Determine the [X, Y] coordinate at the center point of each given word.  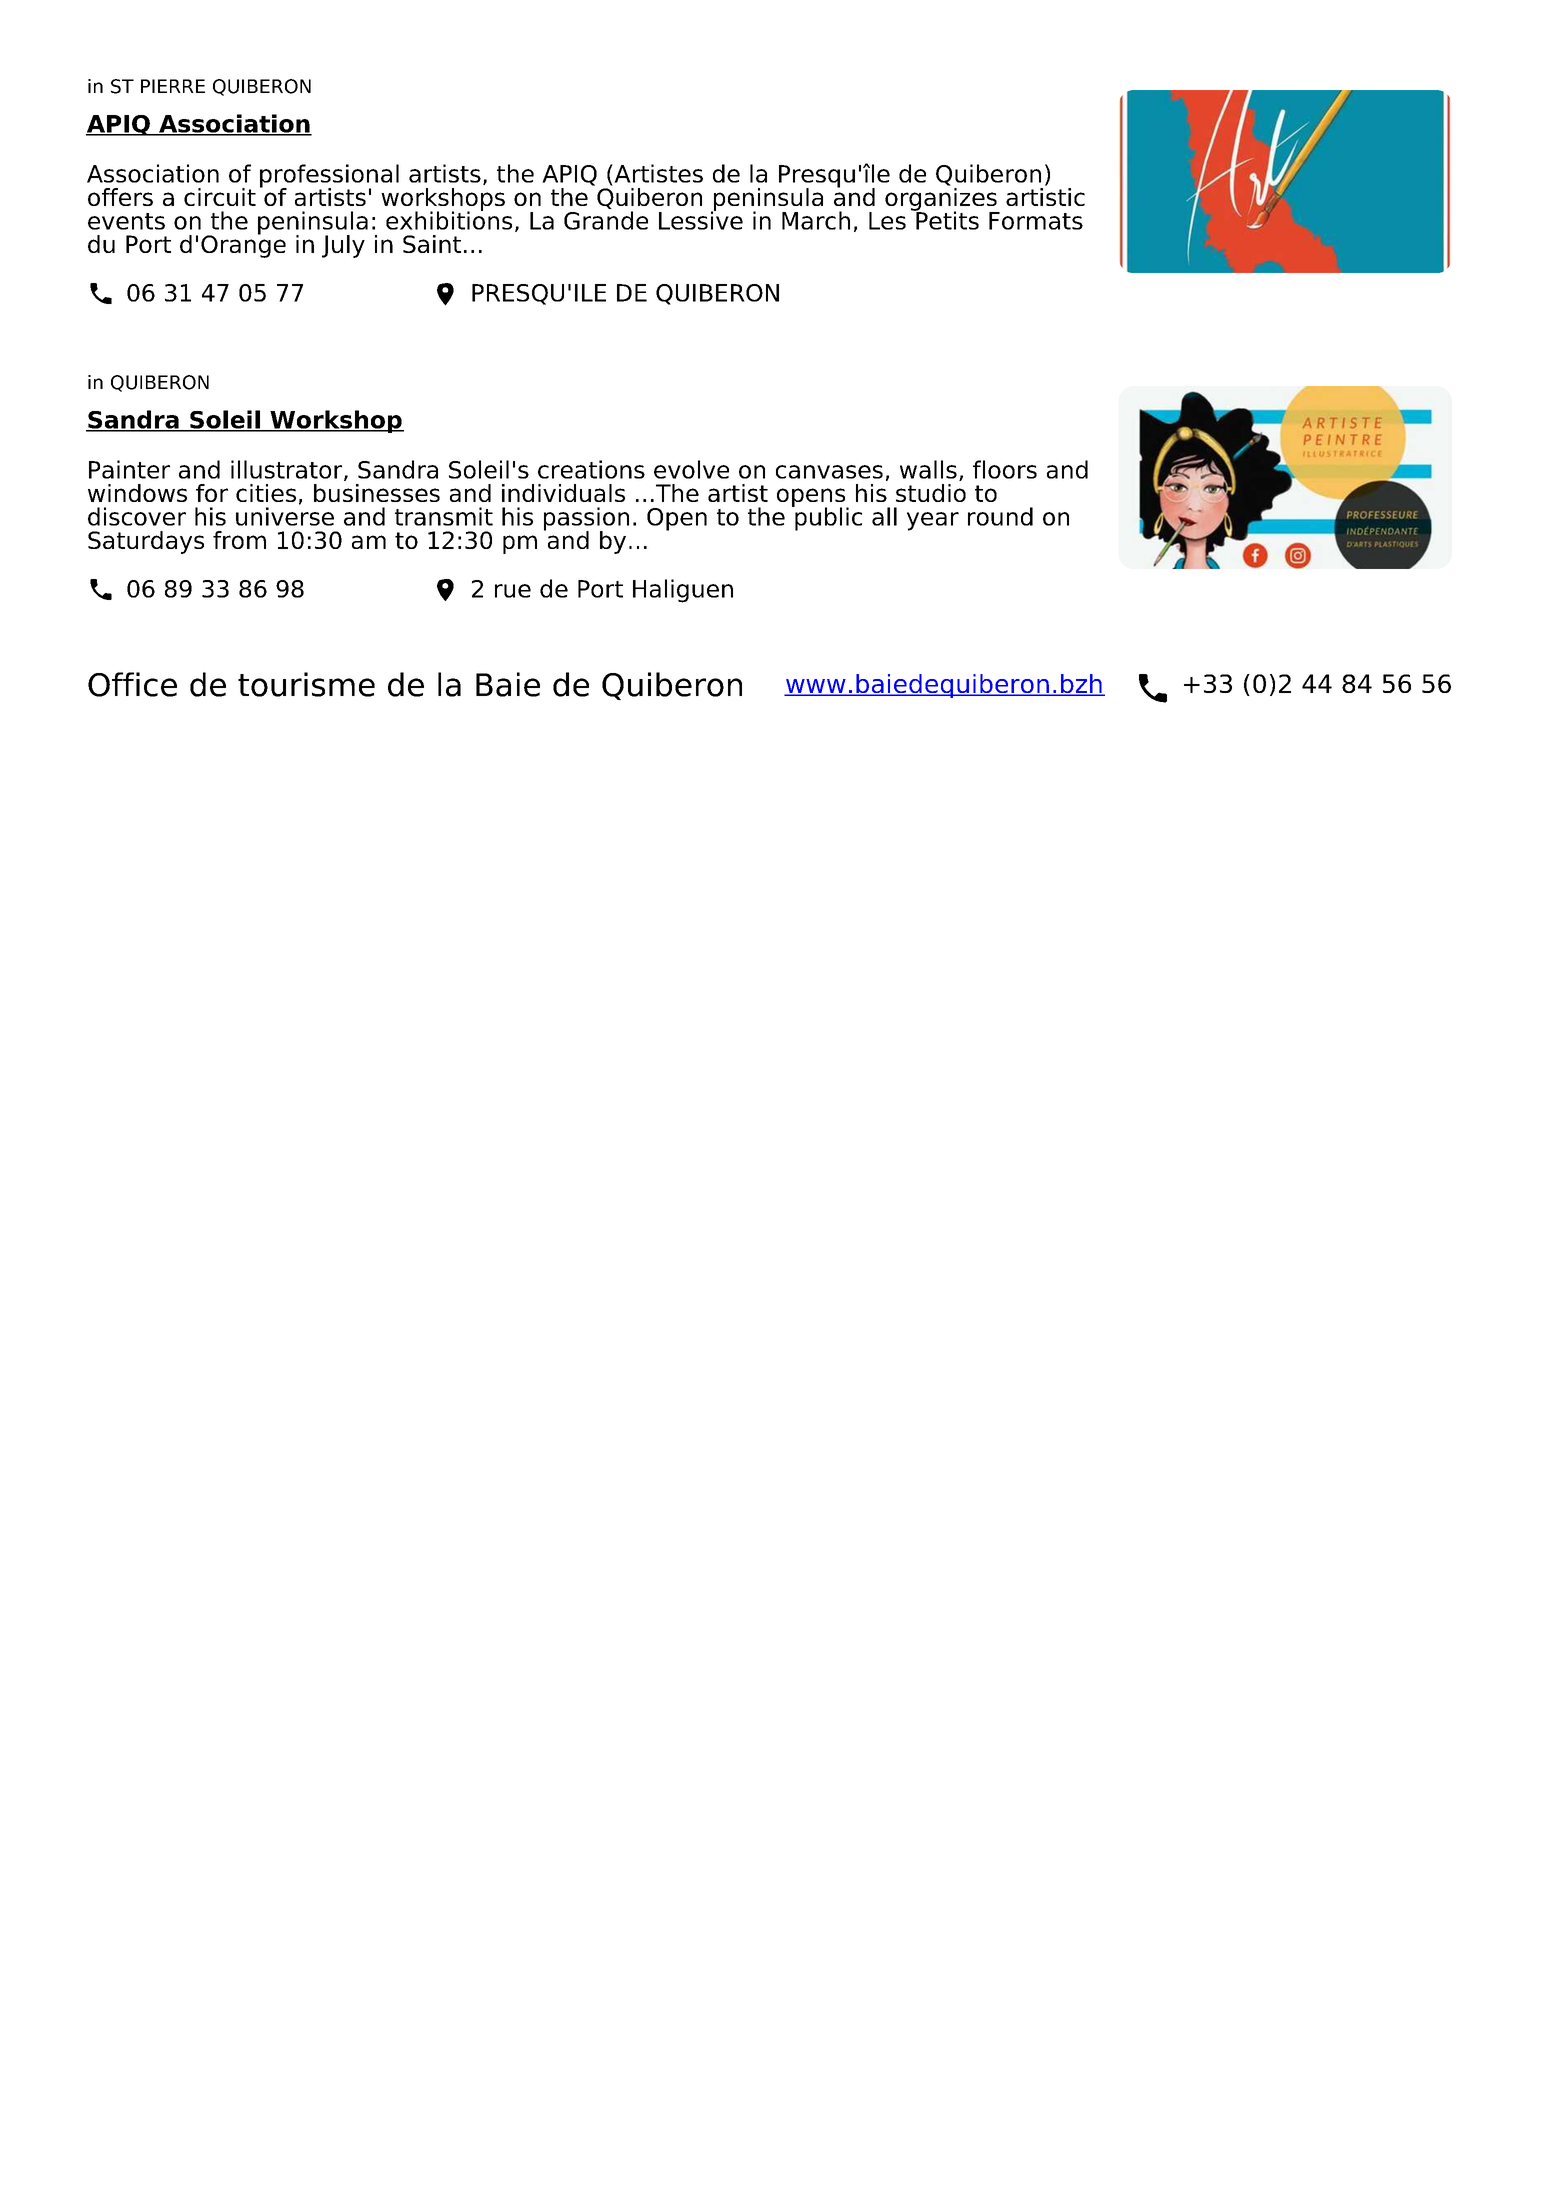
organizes [942, 199]
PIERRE [173, 86]
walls [928, 469]
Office [132, 684]
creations [591, 469]
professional [329, 177]
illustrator [288, 470]
